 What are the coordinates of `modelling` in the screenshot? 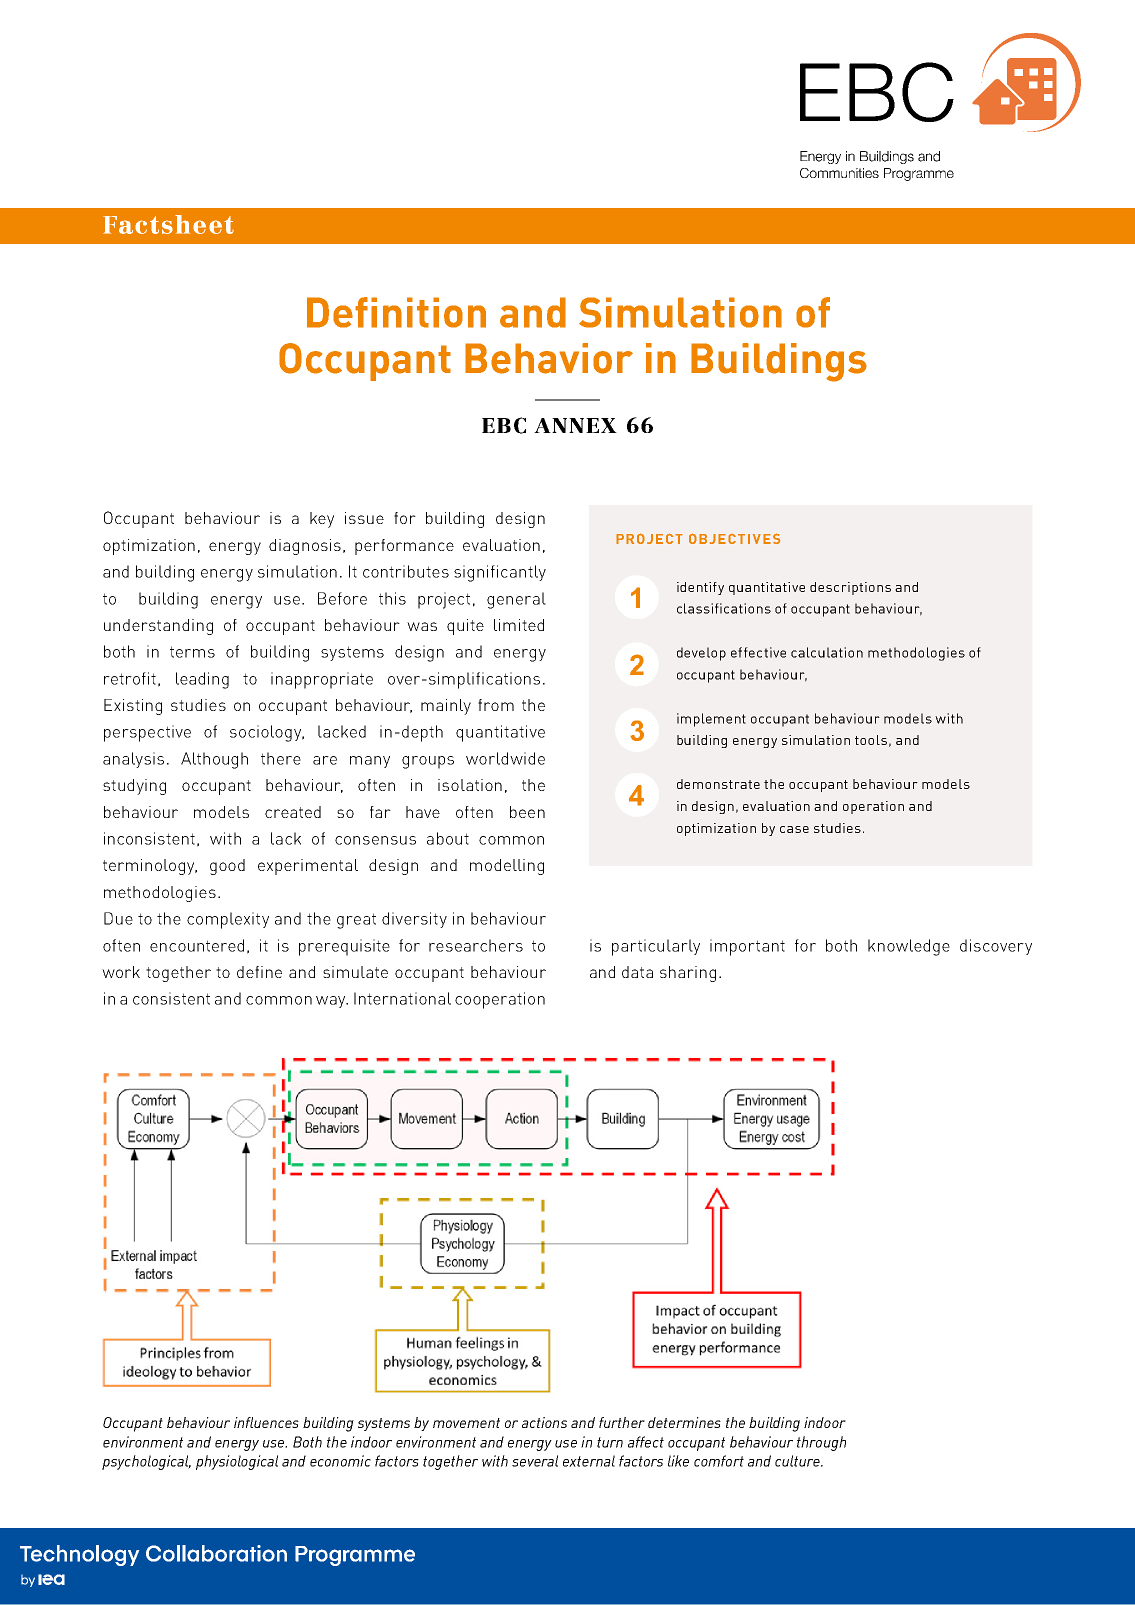 It's located at (507, 867).
